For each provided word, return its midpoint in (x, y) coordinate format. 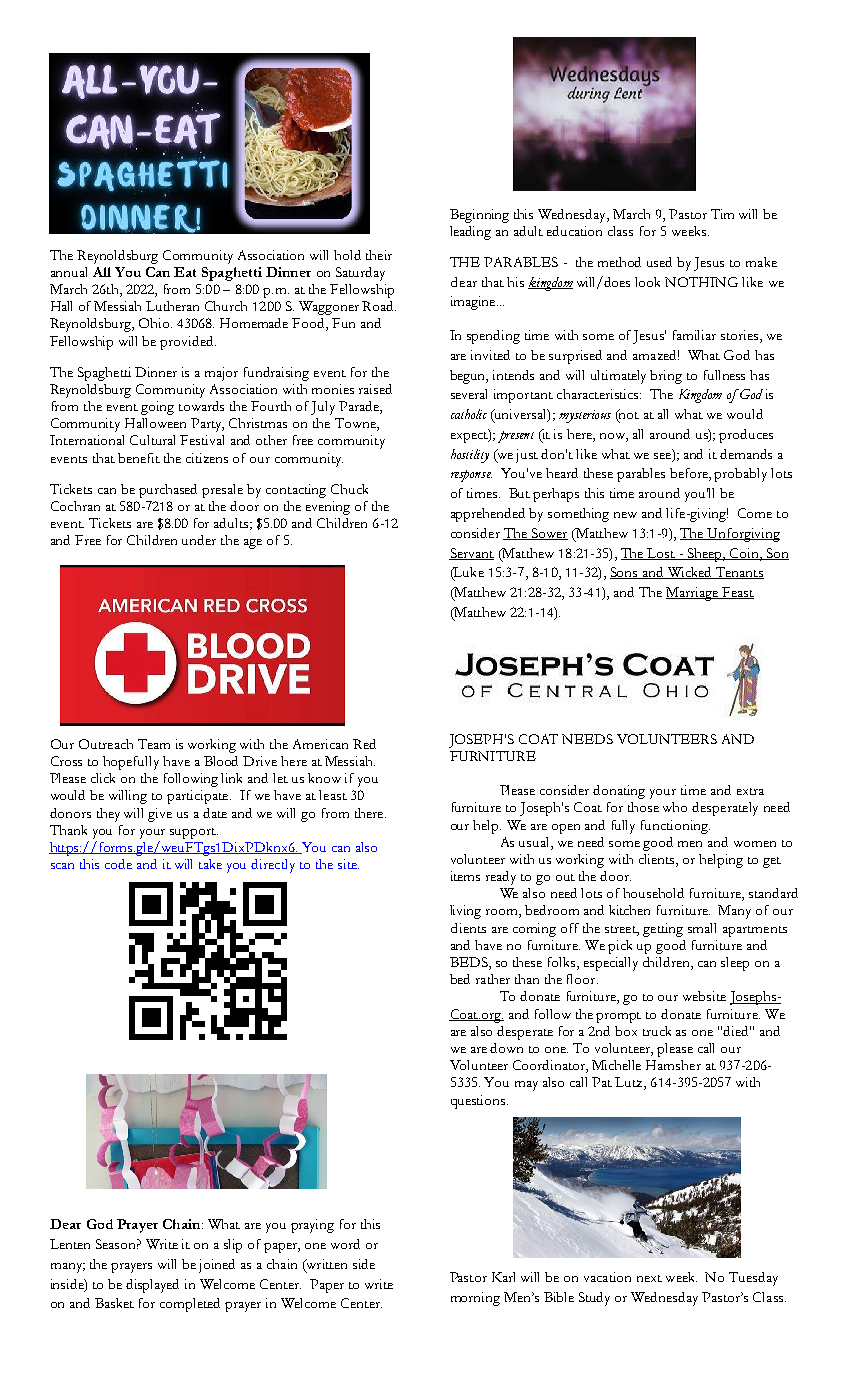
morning (475, 1299)
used (659, 262)
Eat (185, 272)
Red (364, 744)
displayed (152, 1286)
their (379, 255)
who (675, 807)
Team (154, 744)
